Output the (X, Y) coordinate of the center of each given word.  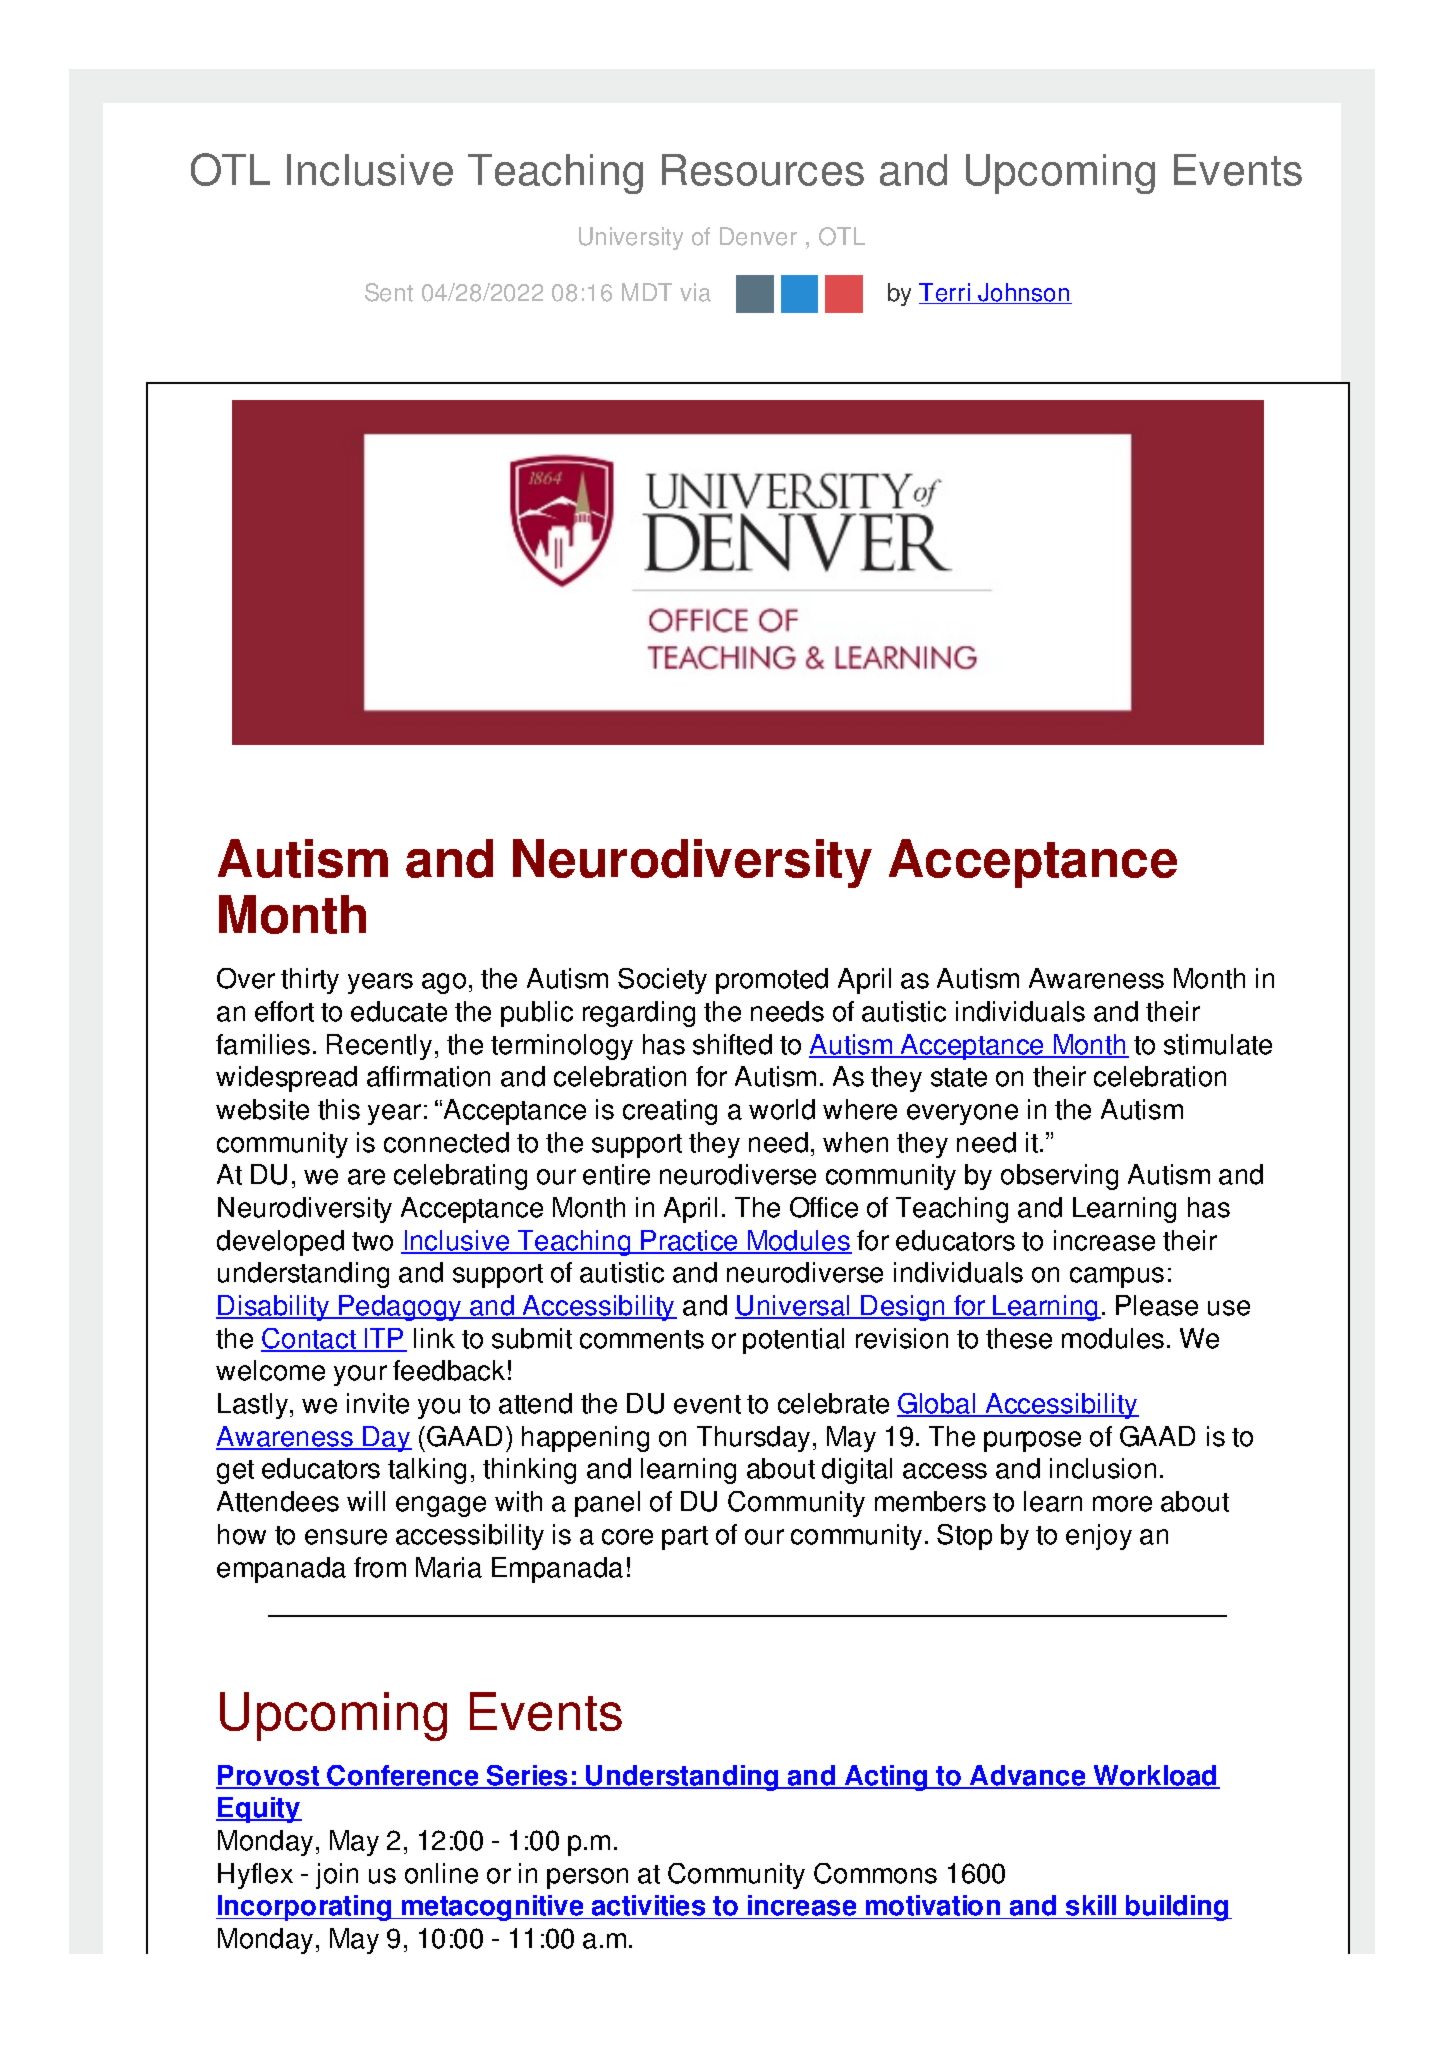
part (685, 1538)
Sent (389, 292)
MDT (647, 292)
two (372, 1241)
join (337, 1876)
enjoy (1099, 1537)
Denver (758, 236)
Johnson (1023, 293)
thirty (310, 981)
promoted (772, 981)
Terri (945, 293)
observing (1059, 1177)
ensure (346, 1537)
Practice (690, 1241)
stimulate (1218, 1044)
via (695, 292)
